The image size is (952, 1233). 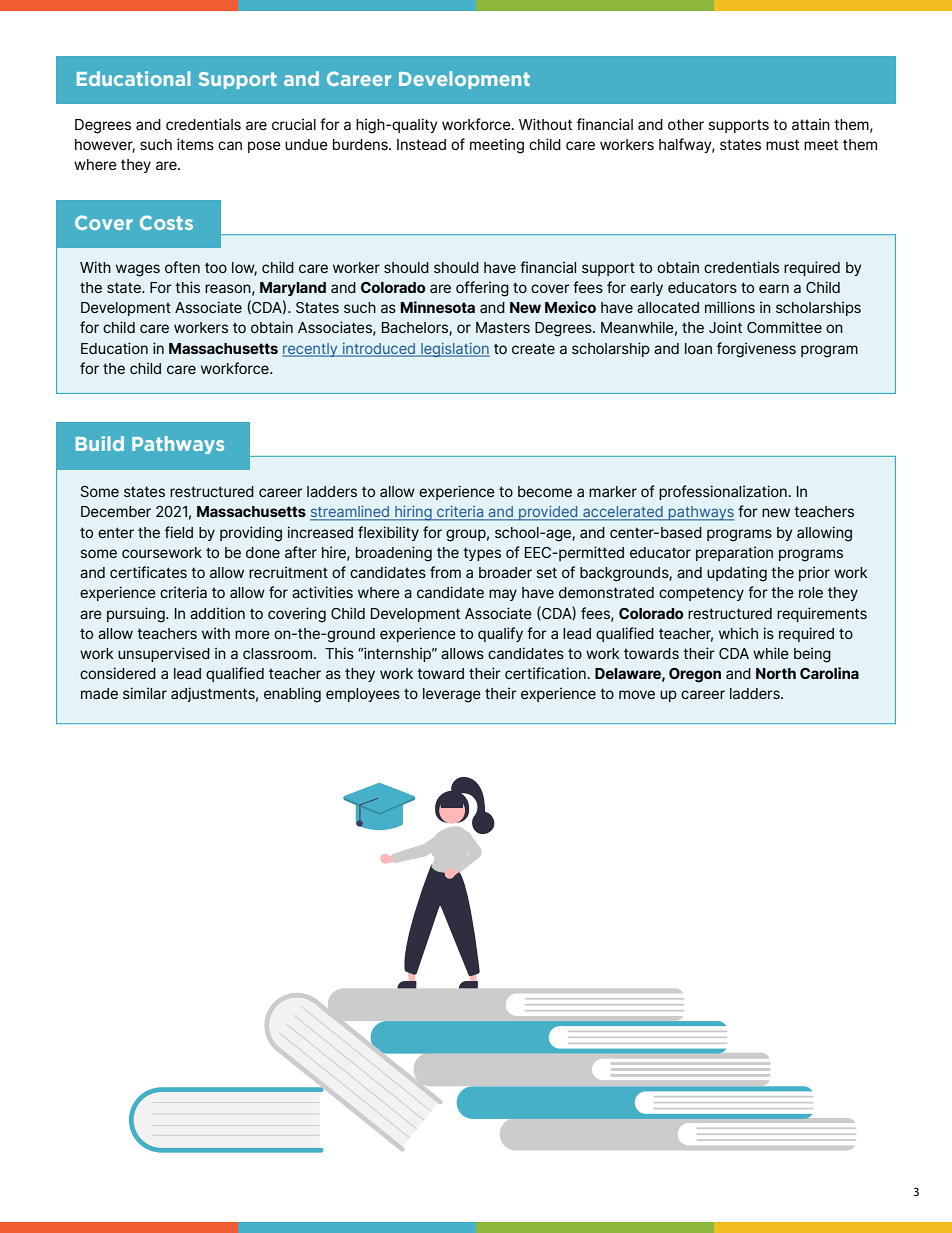 I want to click on Maryland, so click(x=293, y=289).
